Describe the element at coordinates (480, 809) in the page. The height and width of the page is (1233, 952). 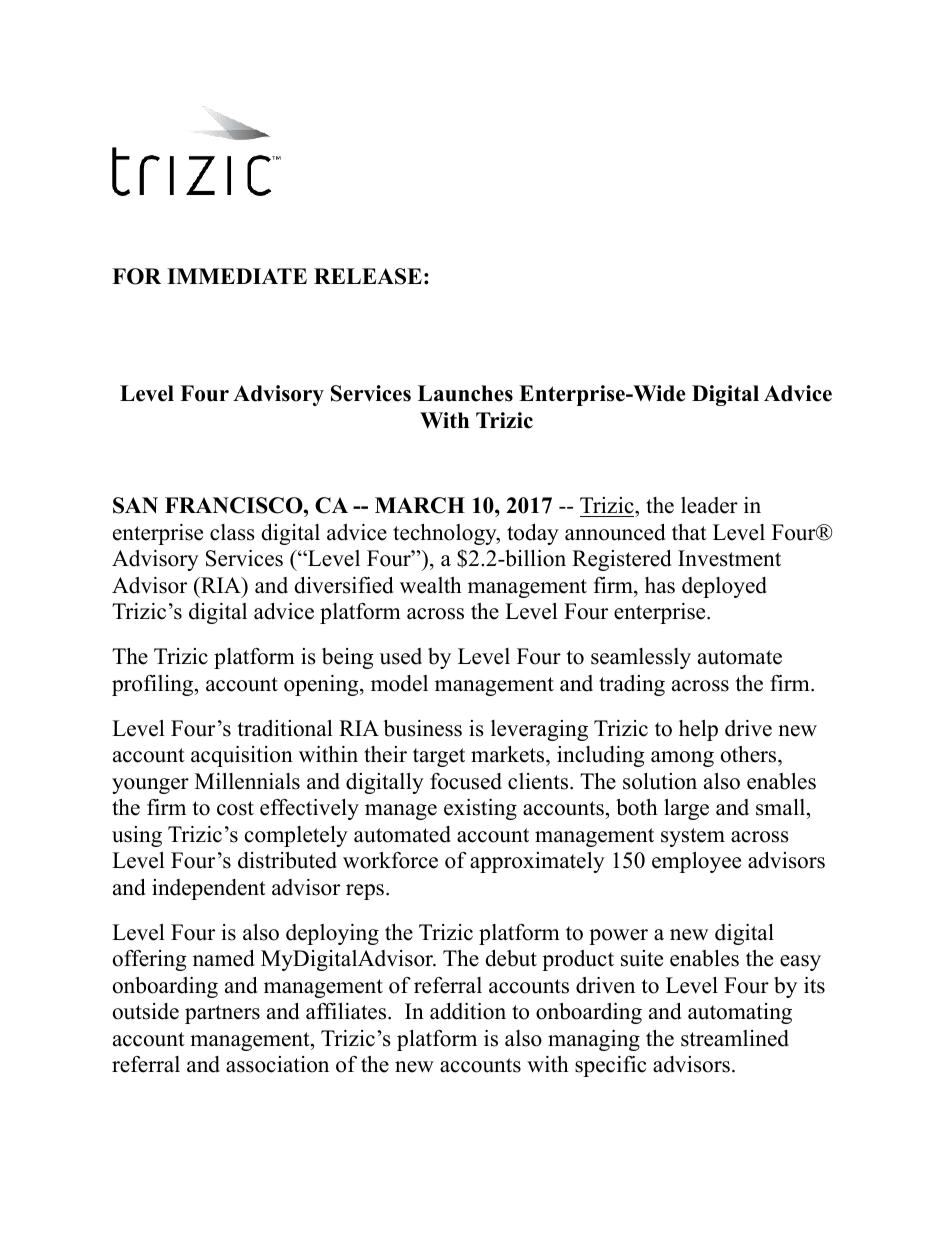
I see `existing` at that location.
